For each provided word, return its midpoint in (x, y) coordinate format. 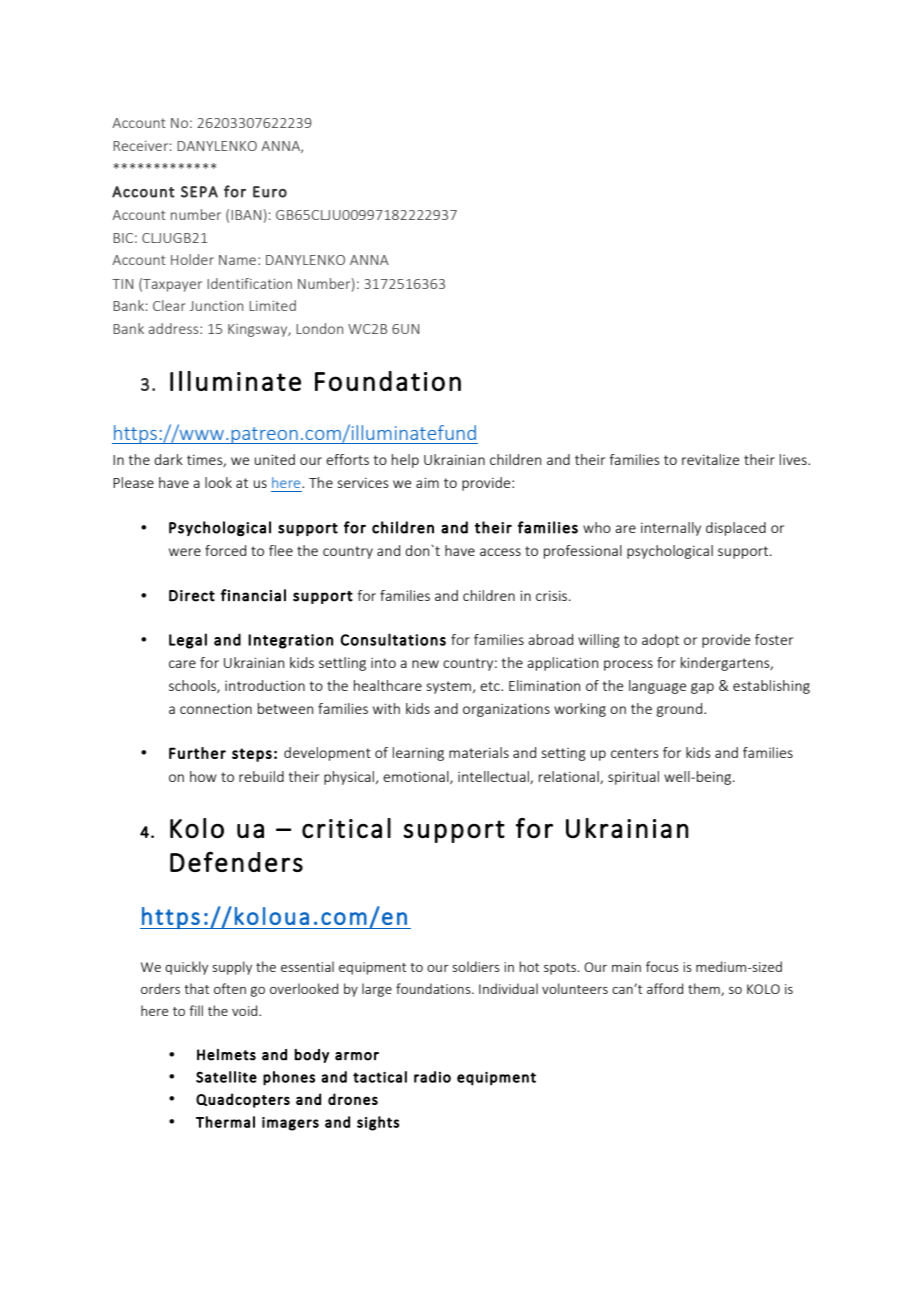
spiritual (633, 778)
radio (432, 1077)
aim (427, 482)
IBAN (246, 215)
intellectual (494, 777)
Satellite (226, 1077)
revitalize (710, 459)
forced (225, 550)
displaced (736, 529)
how (203, 776)
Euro (270, 192)
